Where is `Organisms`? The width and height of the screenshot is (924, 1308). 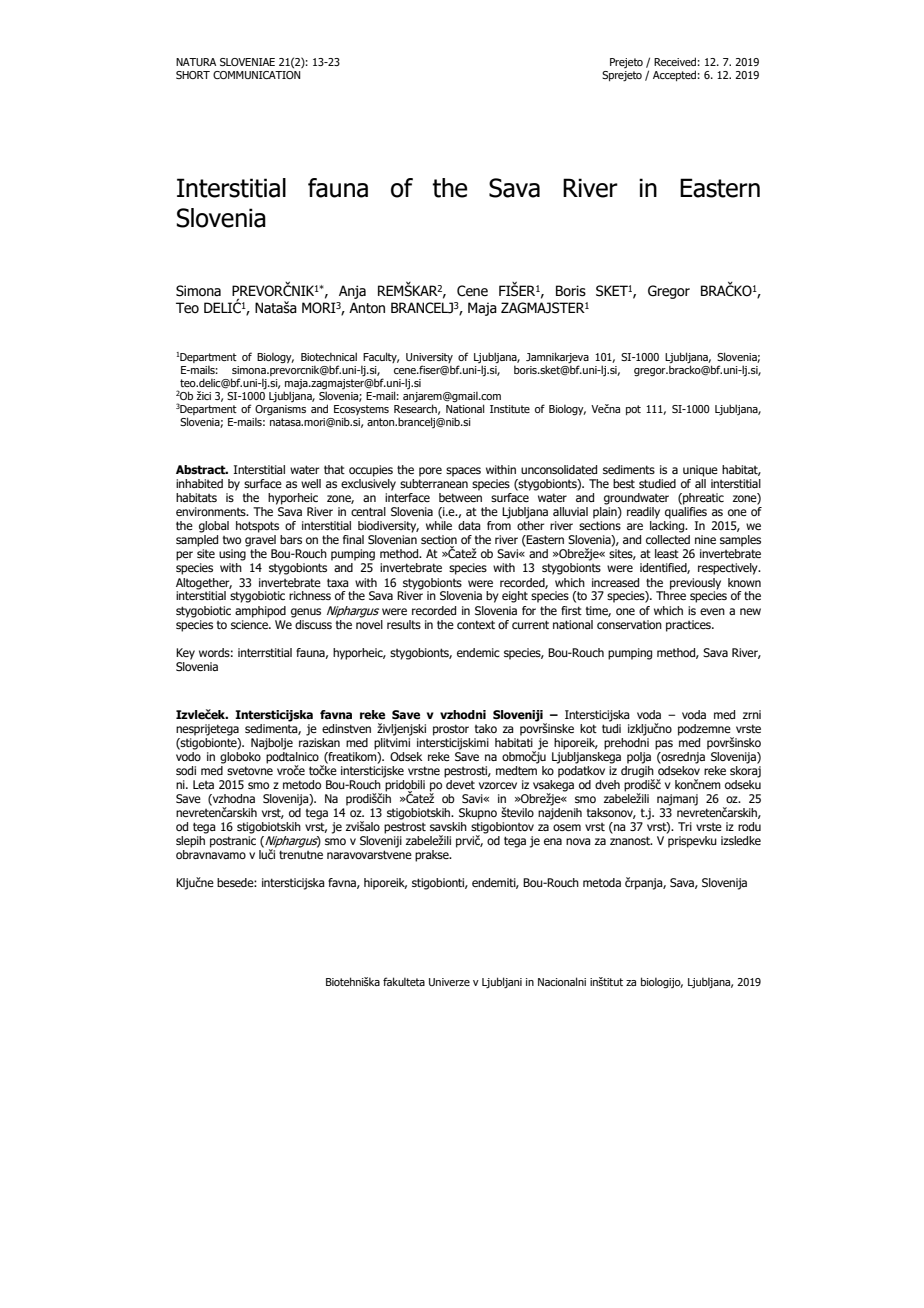
Organisms is located at coordinates (280, 410).
